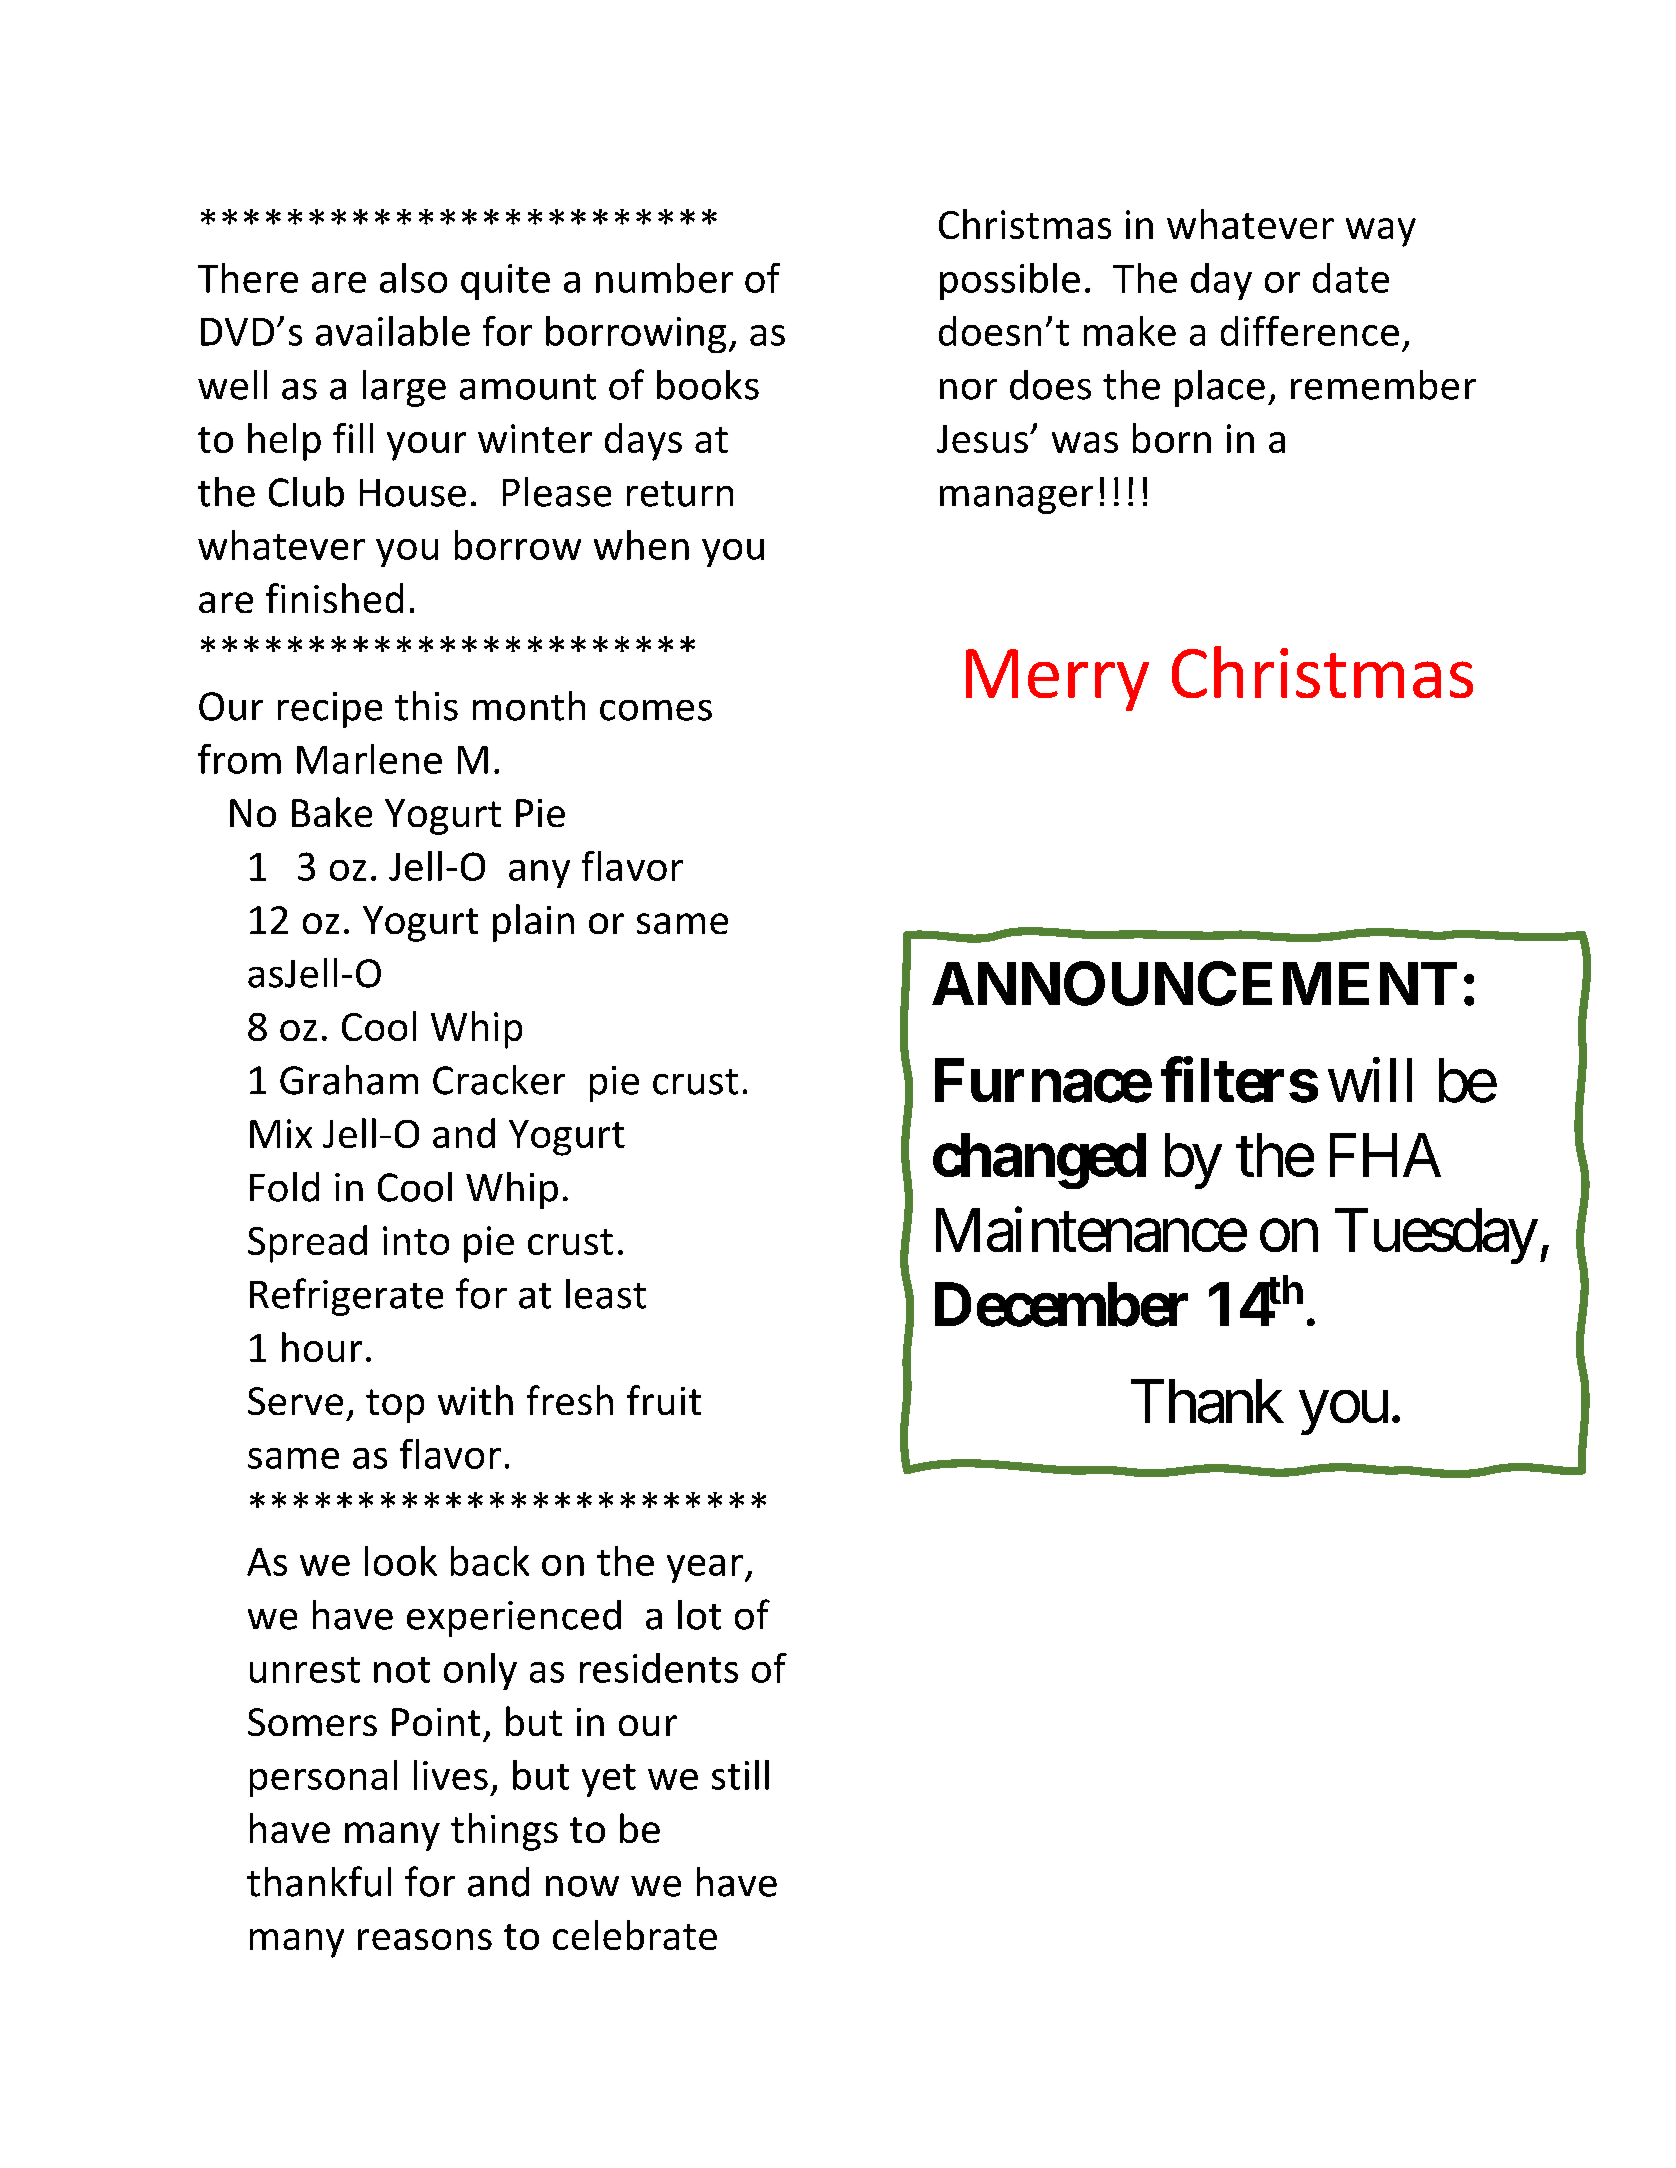 Image resolution: width=1676 pixels, height=2168 pixels. I want to click on number, so click(664, 278).
